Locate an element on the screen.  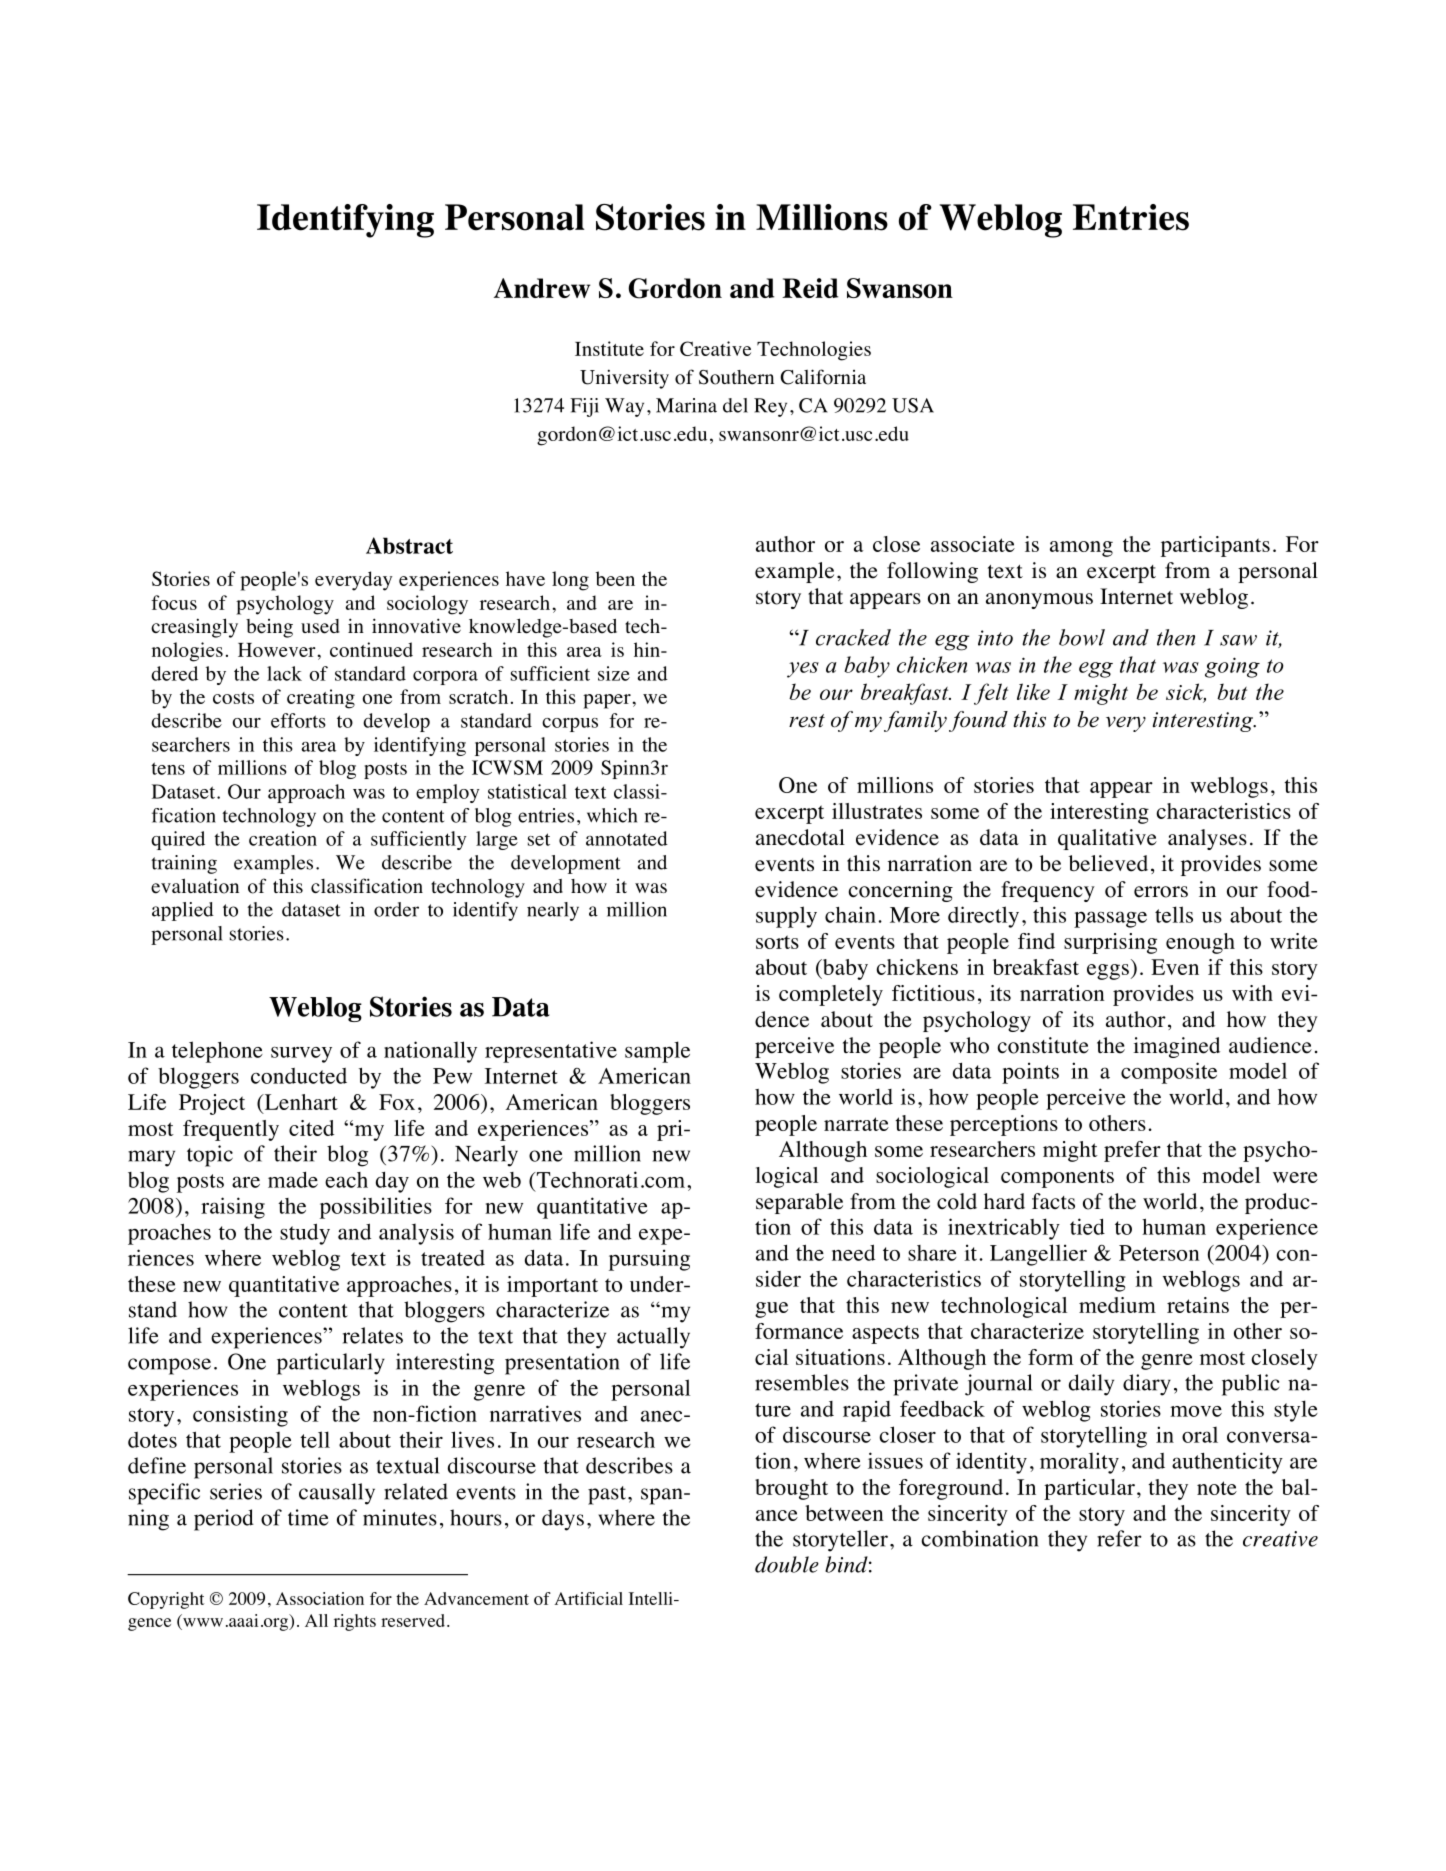
California is located at coordinates (823, 377).
